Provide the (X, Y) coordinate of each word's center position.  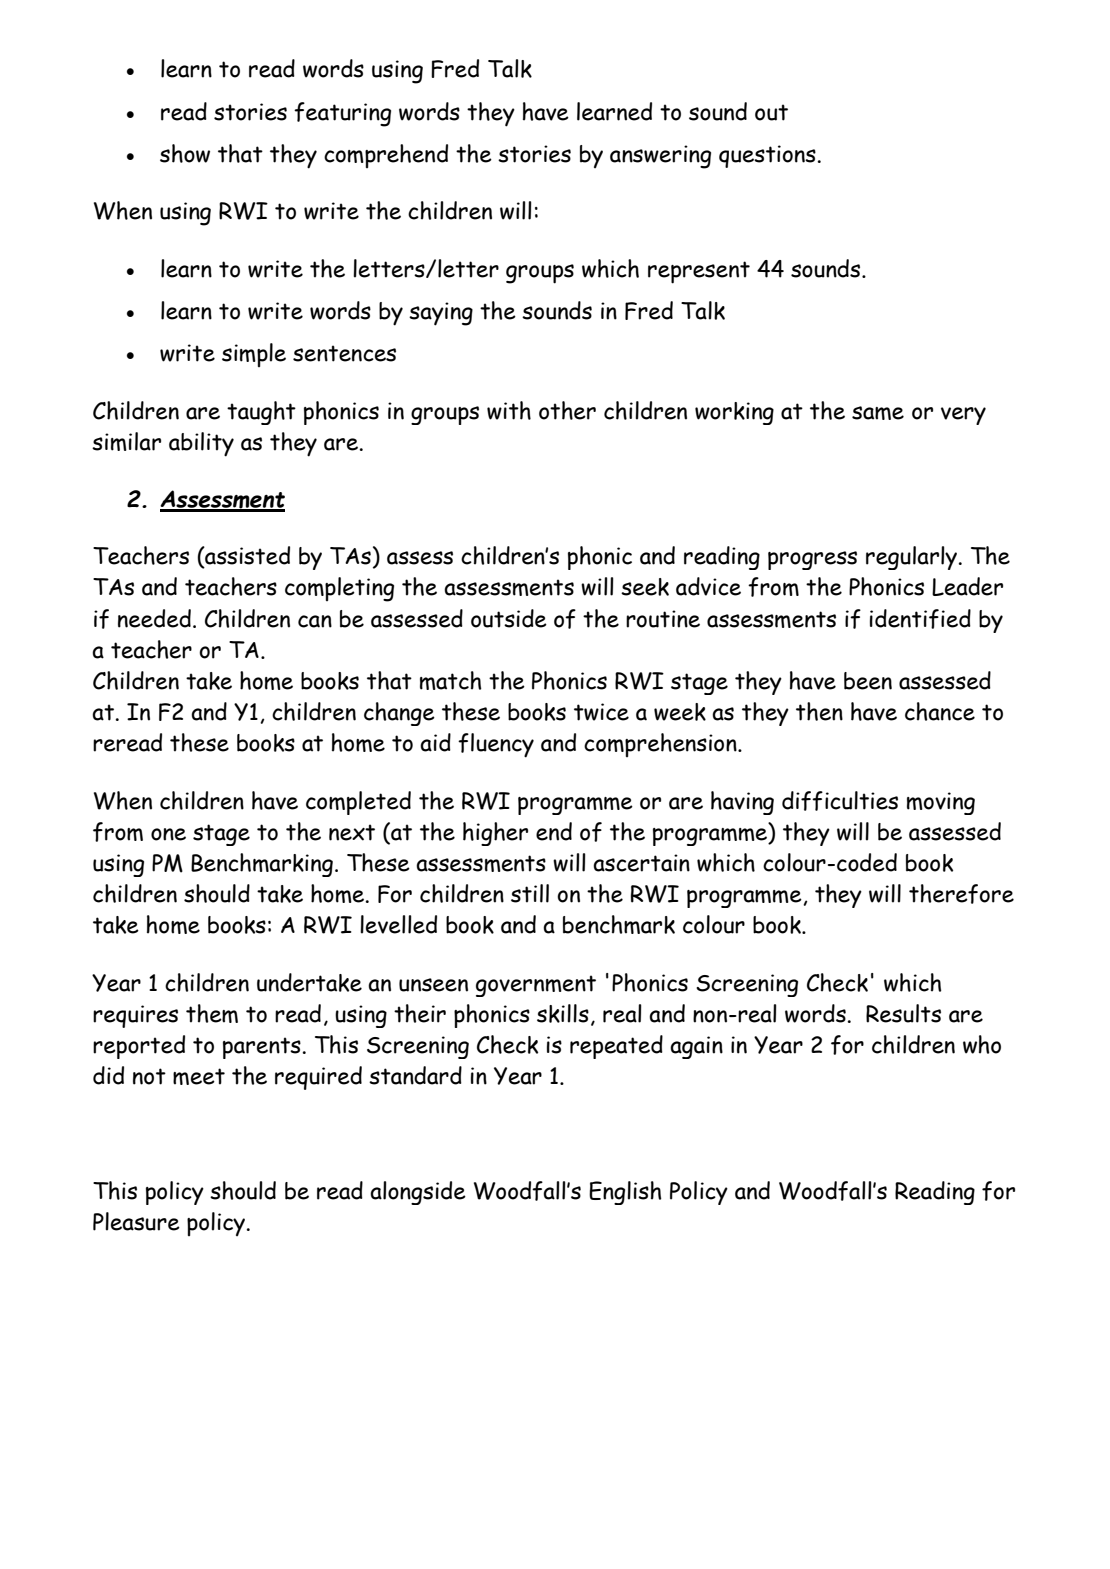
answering (660, 157)
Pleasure (136, 1221)
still (530, 893)
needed (154, 618)
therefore (961, 894)
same (878, 413)
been (868, 681)
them (212, 1013)
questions (767, 156)
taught (261, 413)
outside (509, 618)
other (567, 410)
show (185, 153)
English (625, 1193)
